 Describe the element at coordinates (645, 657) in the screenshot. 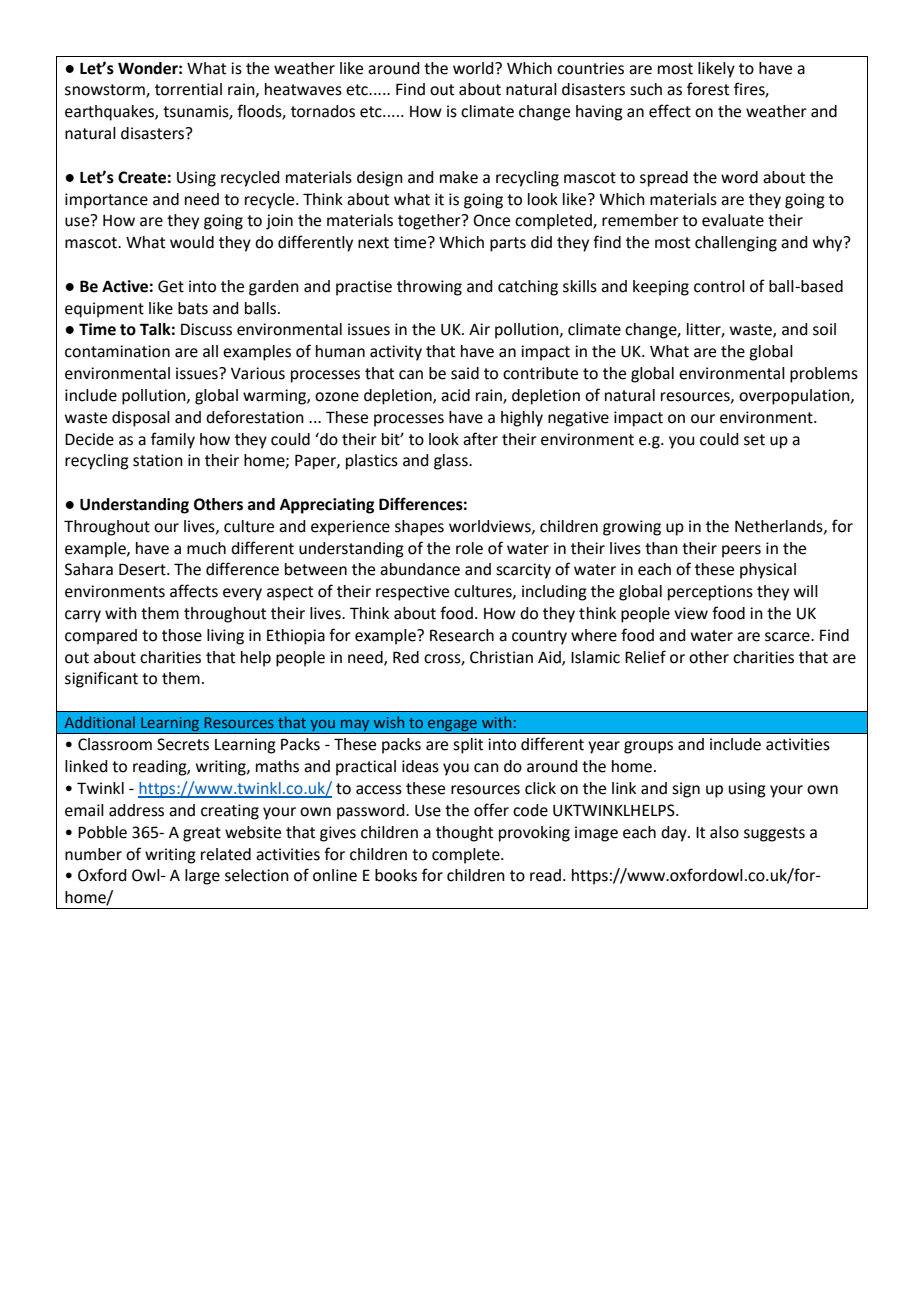

I see `Relief` at that location.
